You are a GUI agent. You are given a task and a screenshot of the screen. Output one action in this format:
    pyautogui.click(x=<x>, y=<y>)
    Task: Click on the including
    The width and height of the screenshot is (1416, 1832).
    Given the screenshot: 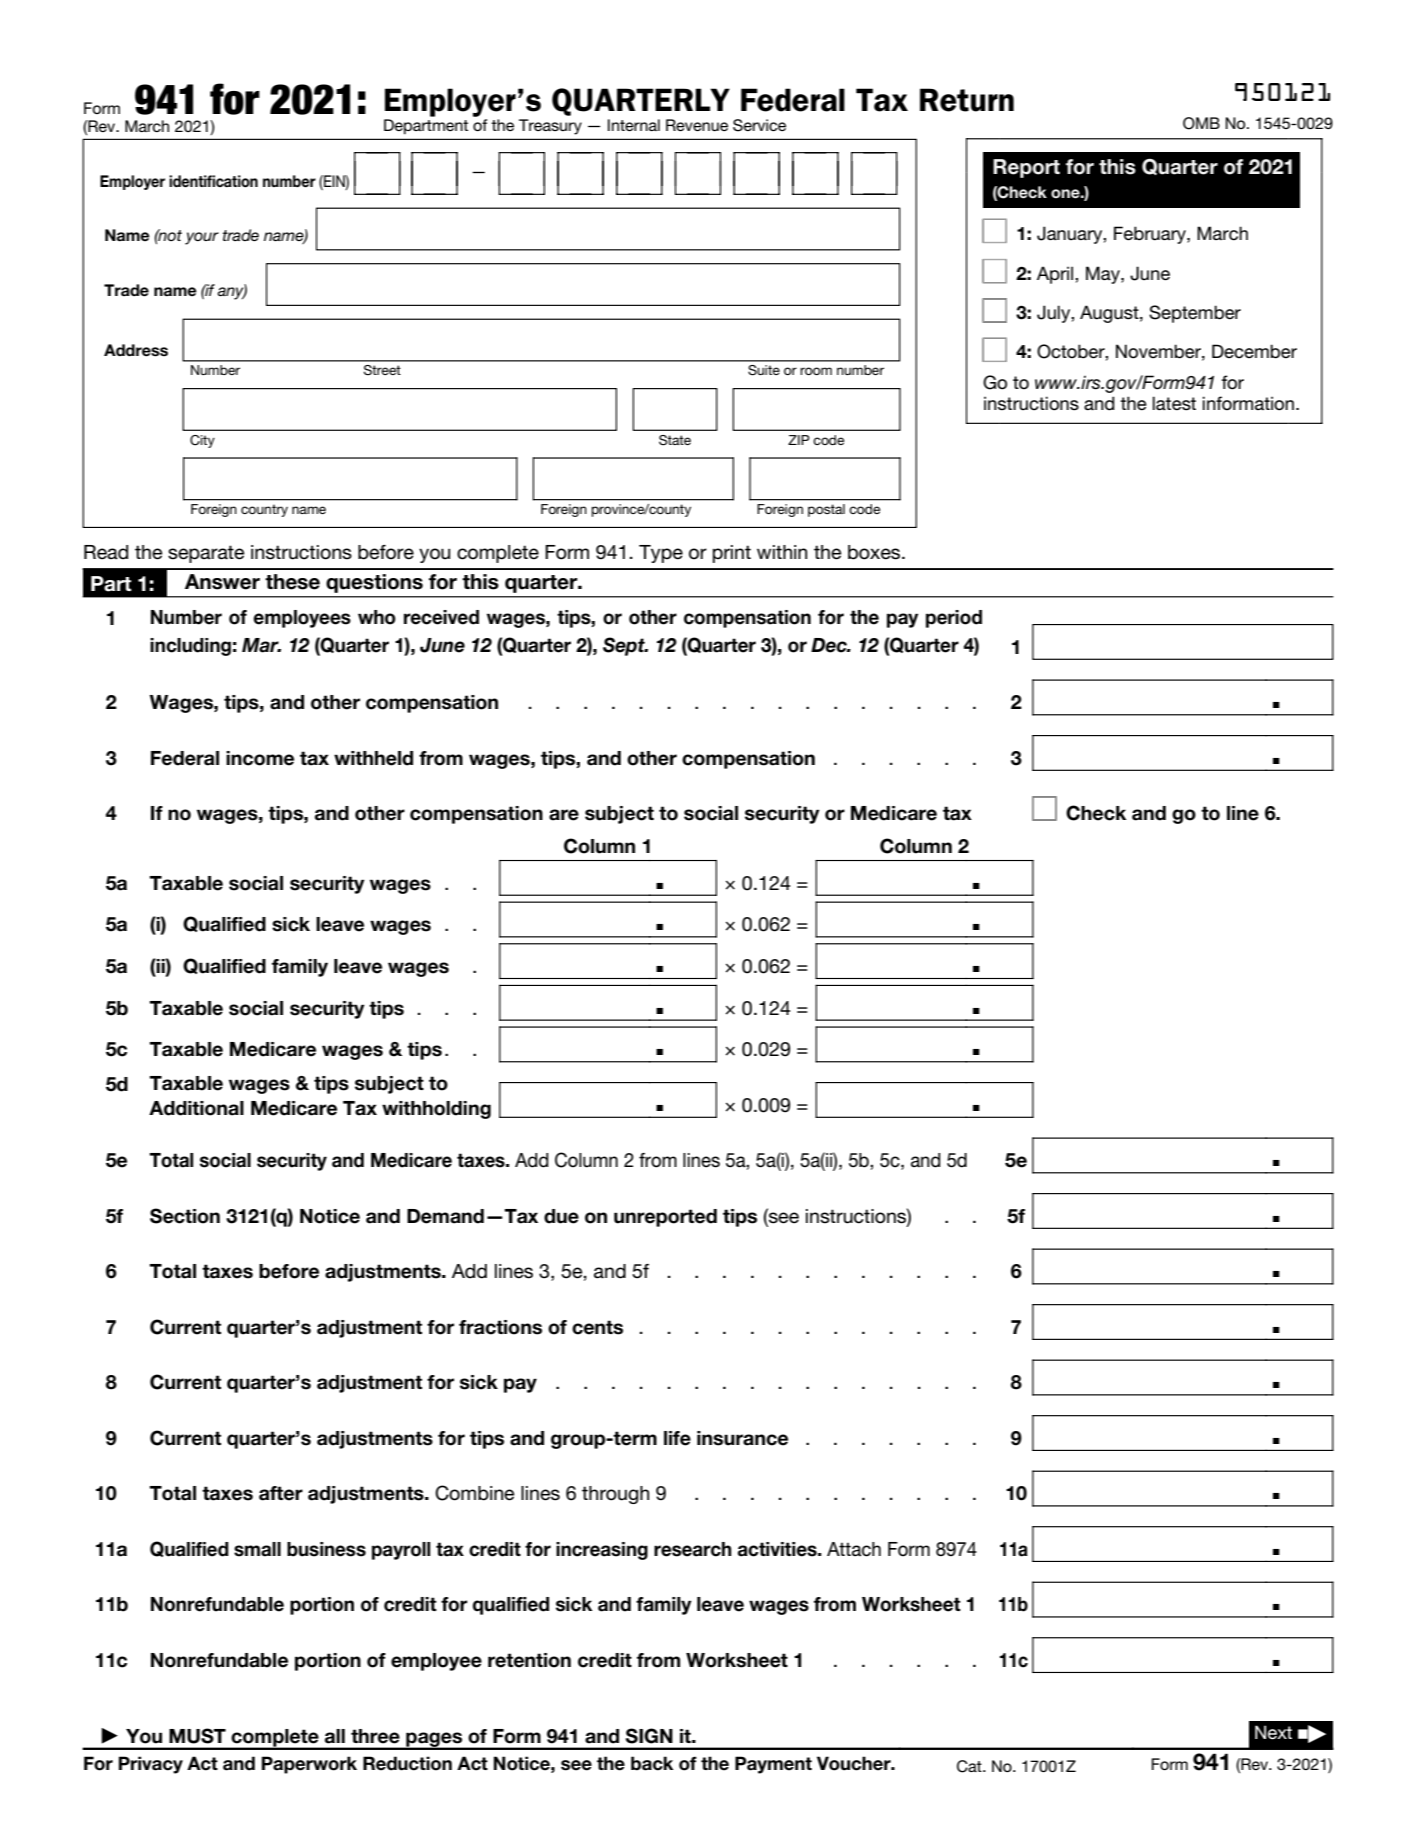 What is the action you would take?
    pyautogui.click(x=190, y=647)
